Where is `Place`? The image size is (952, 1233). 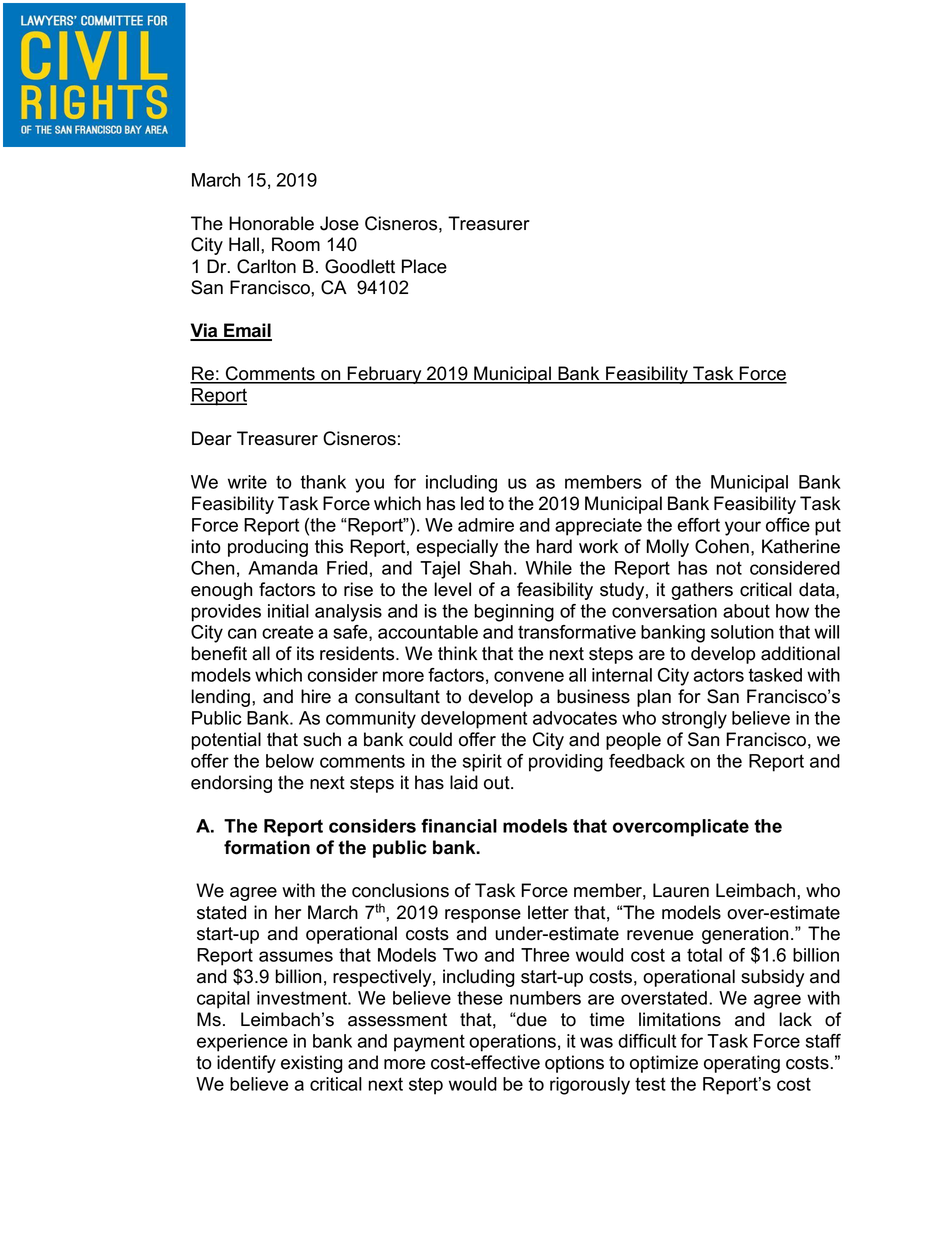 Place is located at coordinates (424, 266).
